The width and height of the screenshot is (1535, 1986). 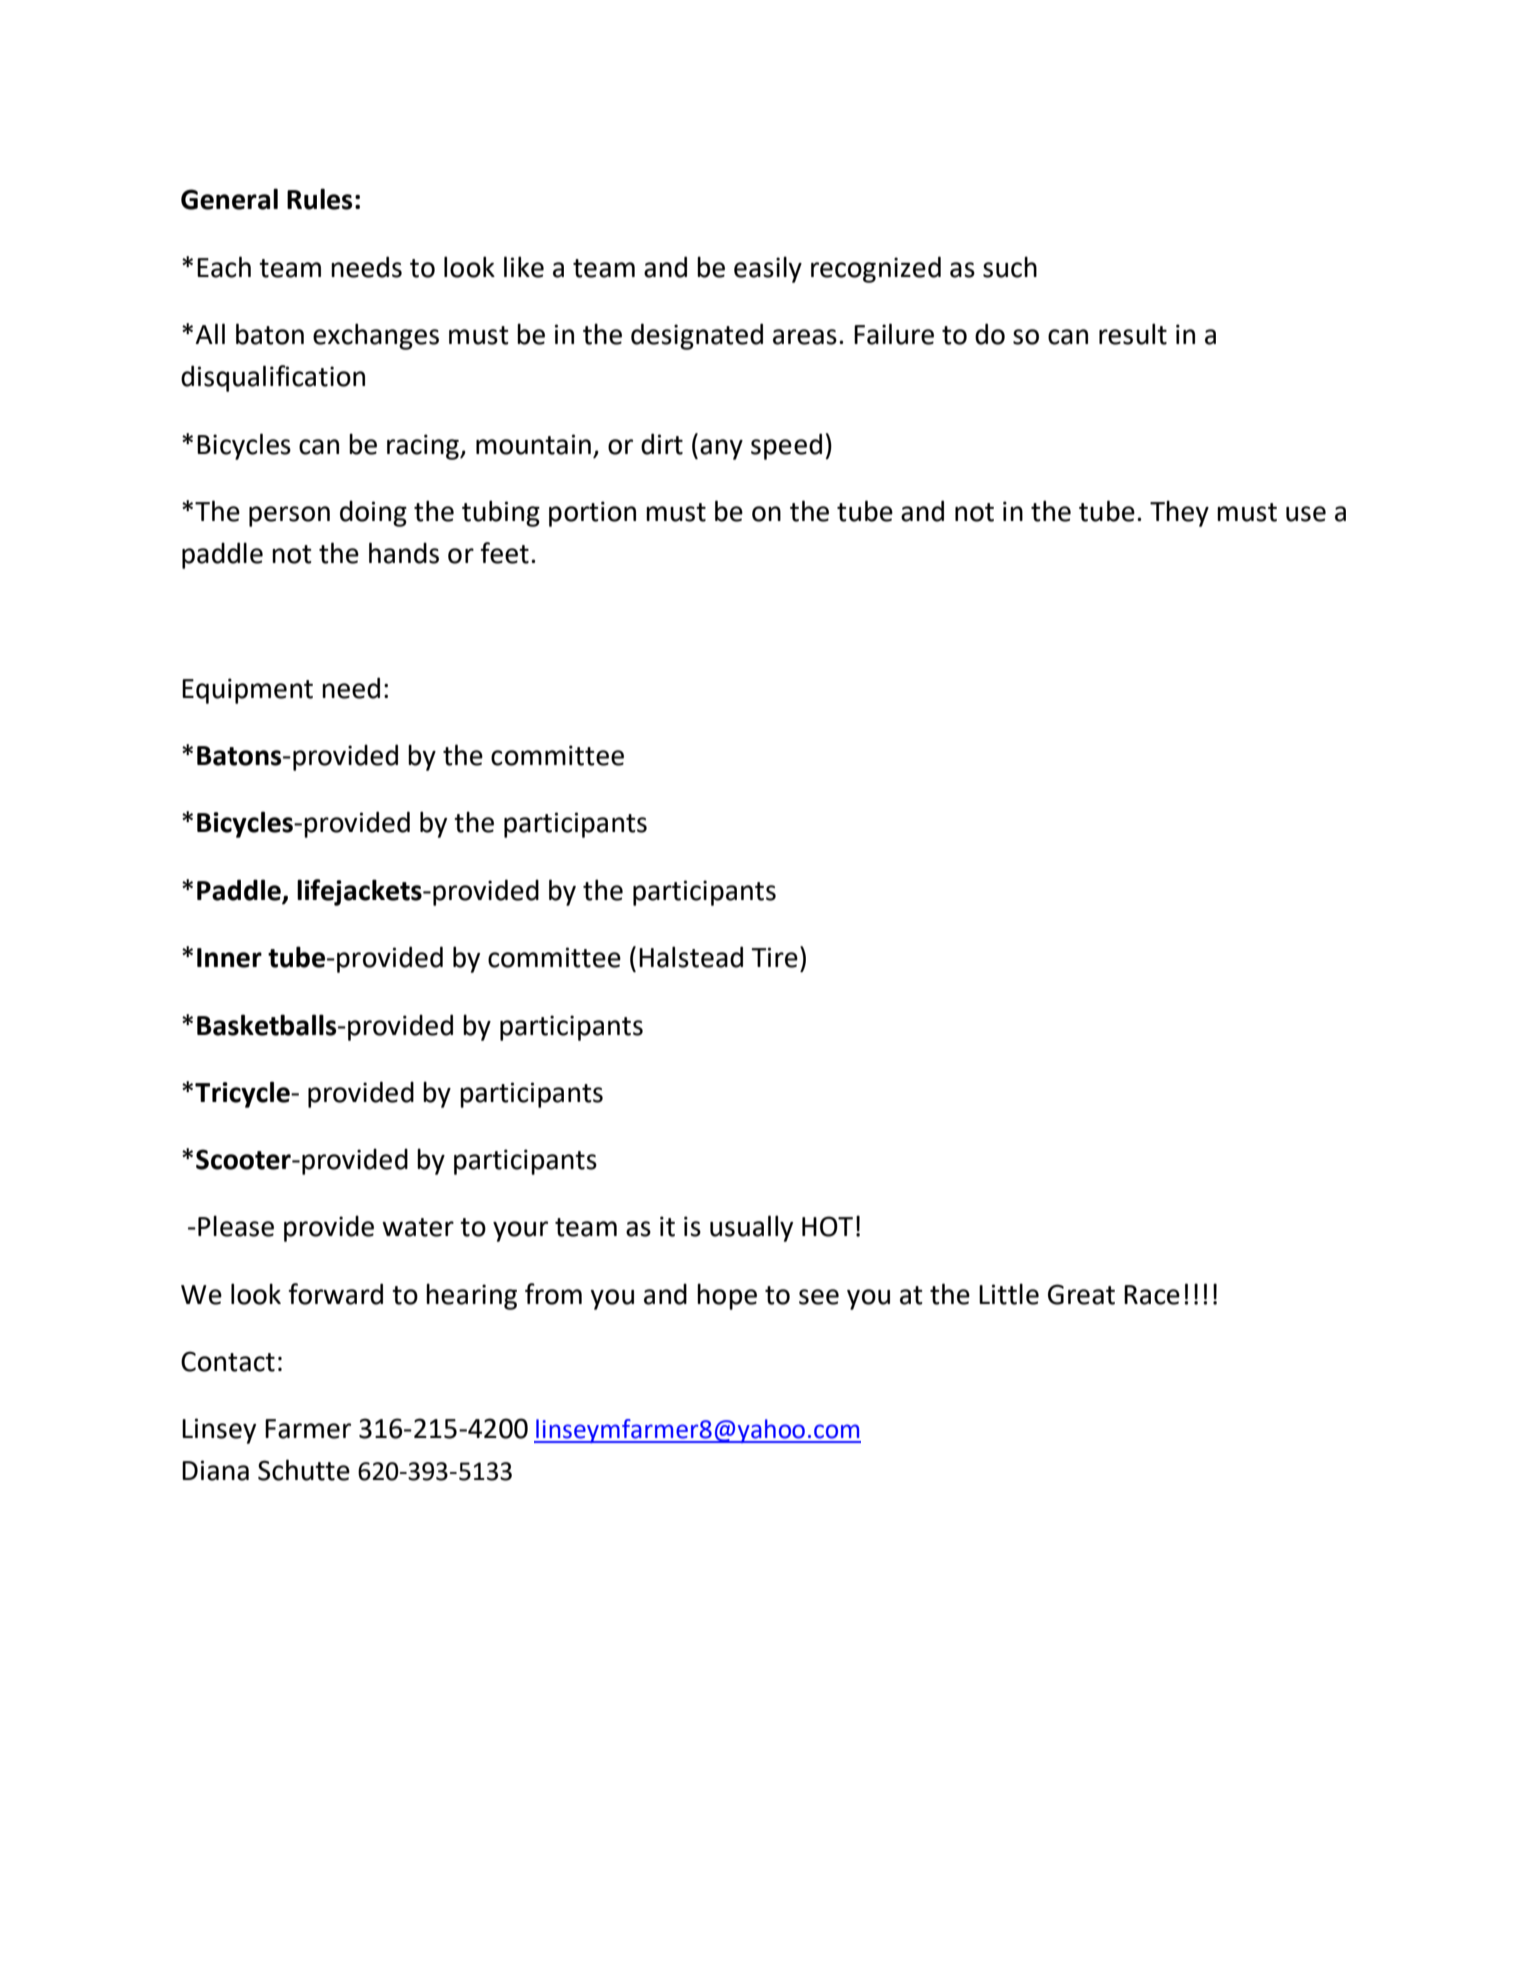 What do you see at coordinates (319, 199) in the screenshot?
I see `Rules` at bounding box center [319, 199].
